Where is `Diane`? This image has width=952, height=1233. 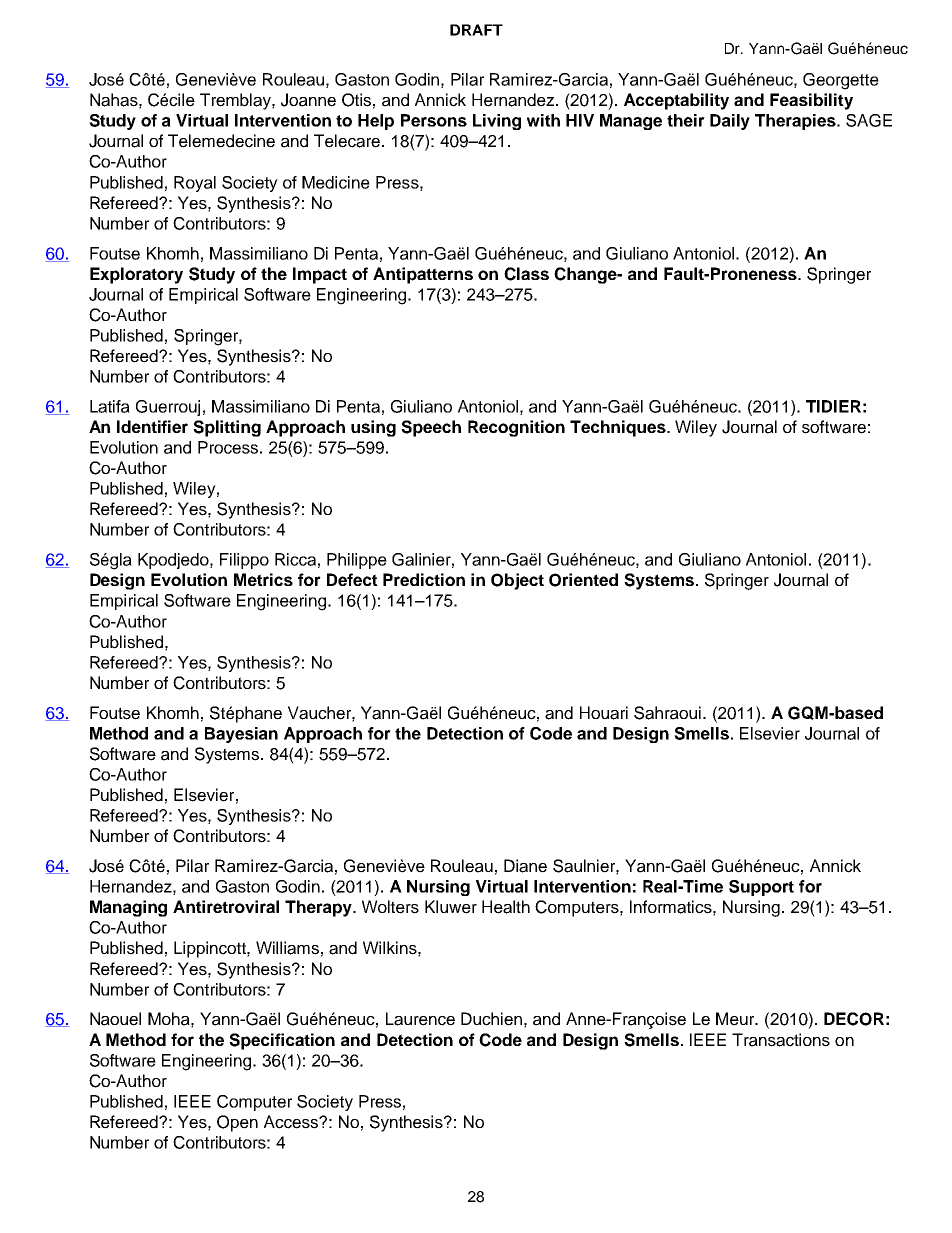
Diane is located at coordinates (525, 866).
